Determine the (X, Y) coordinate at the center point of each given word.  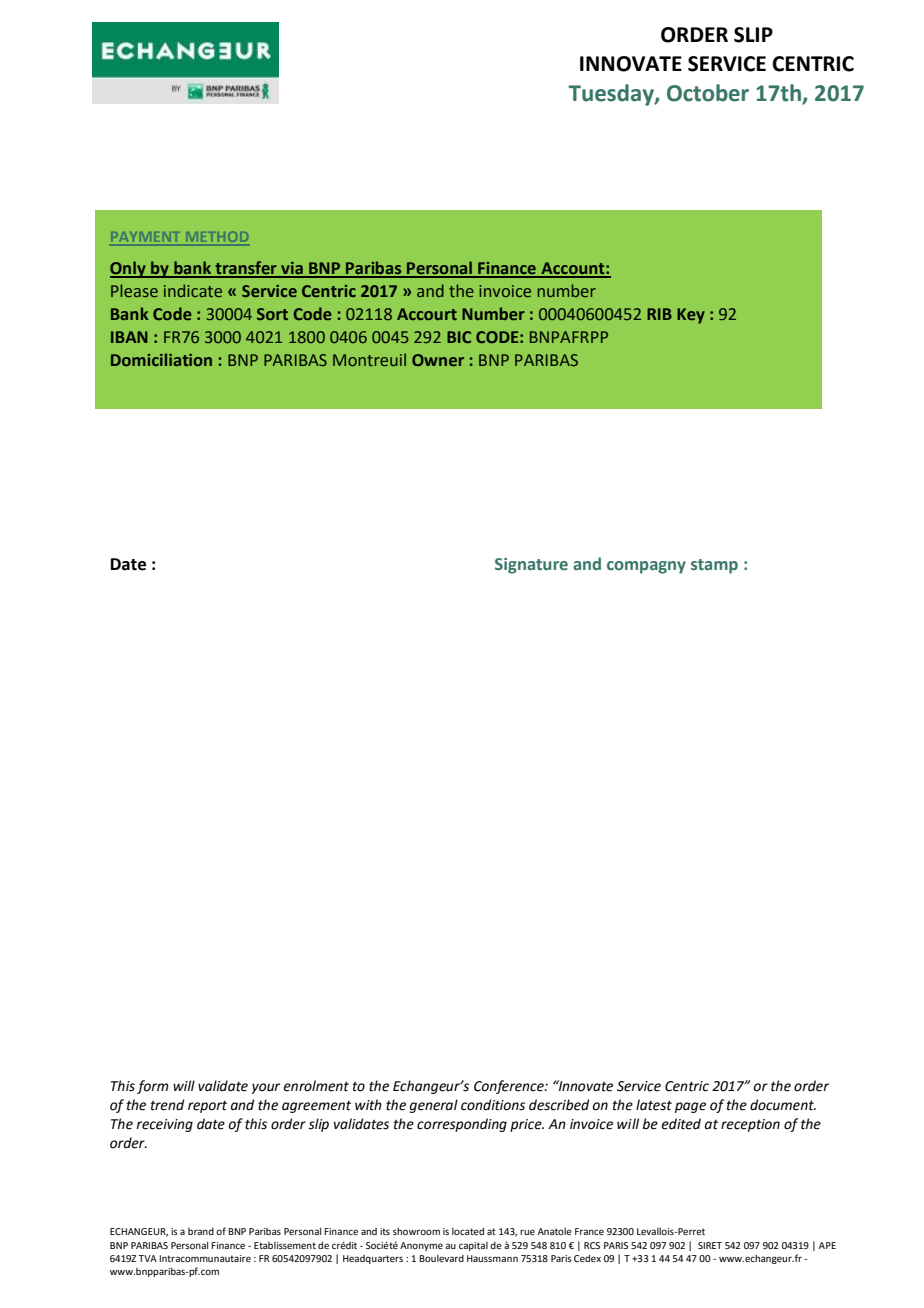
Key (691, 316)
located (468, 1231)
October (708, 93)
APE (827, 1245)
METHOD (216, 238)
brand (201, 1231)
